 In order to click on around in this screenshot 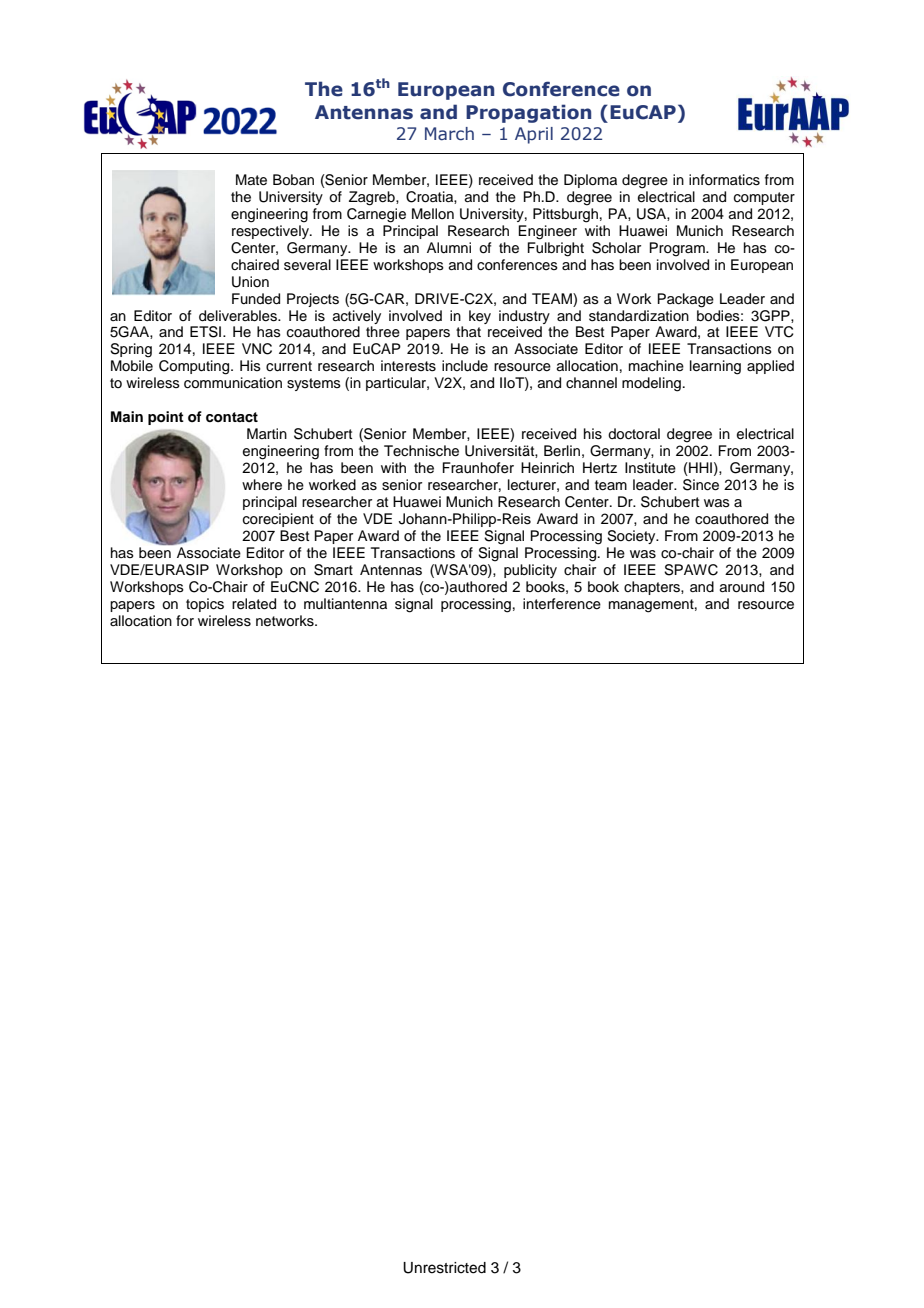, I will do `click(742, 587)`.
